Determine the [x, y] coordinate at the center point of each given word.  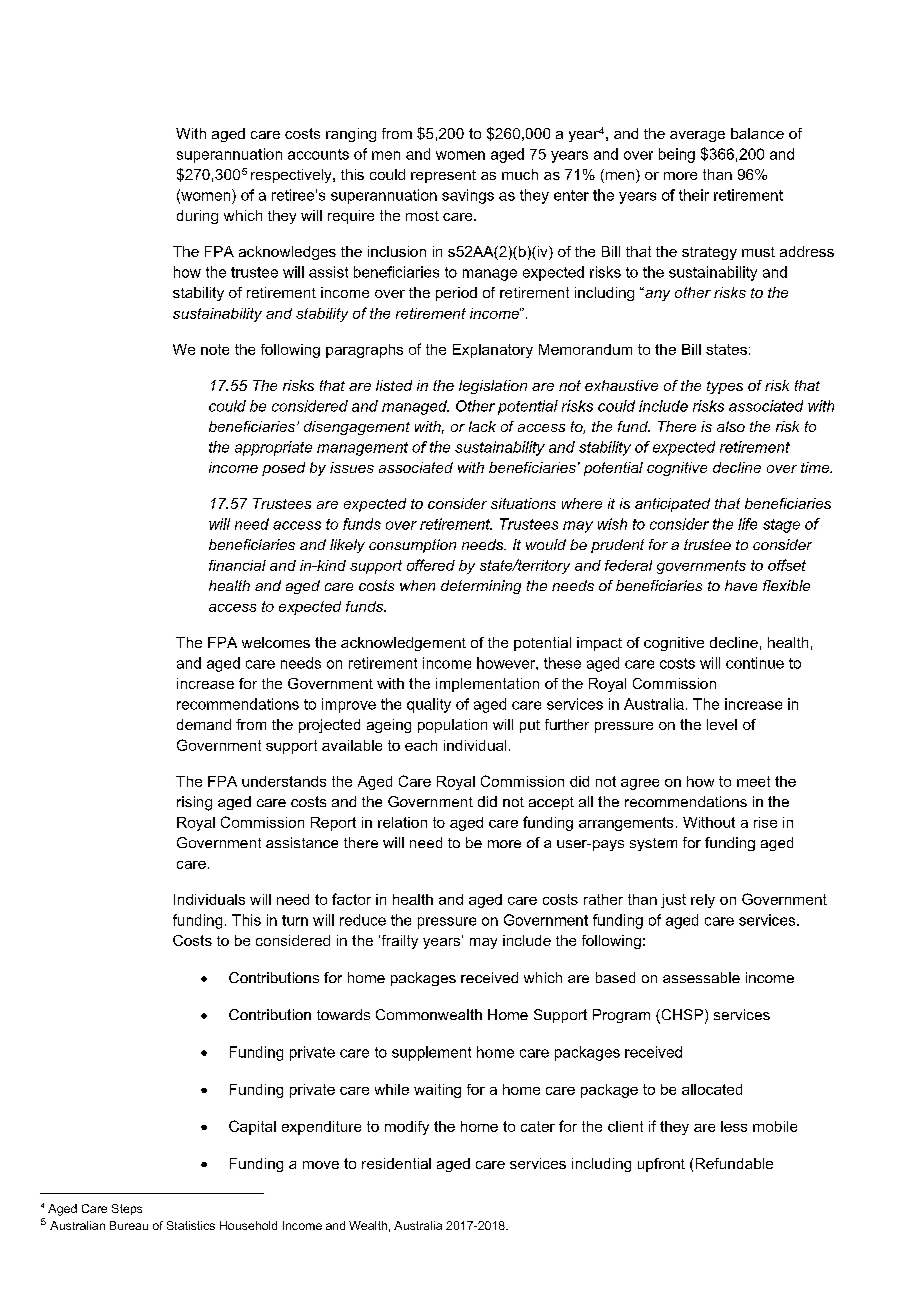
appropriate [273, 448]
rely [703, 901]
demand [204, 724]
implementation [487, 685]
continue [755, 663]
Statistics [191, 1225]
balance [757, 133]
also [731, 426]
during [197, 217]
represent [443, 176]
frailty [398, 942]
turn [295, 920]
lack [482, 426]
